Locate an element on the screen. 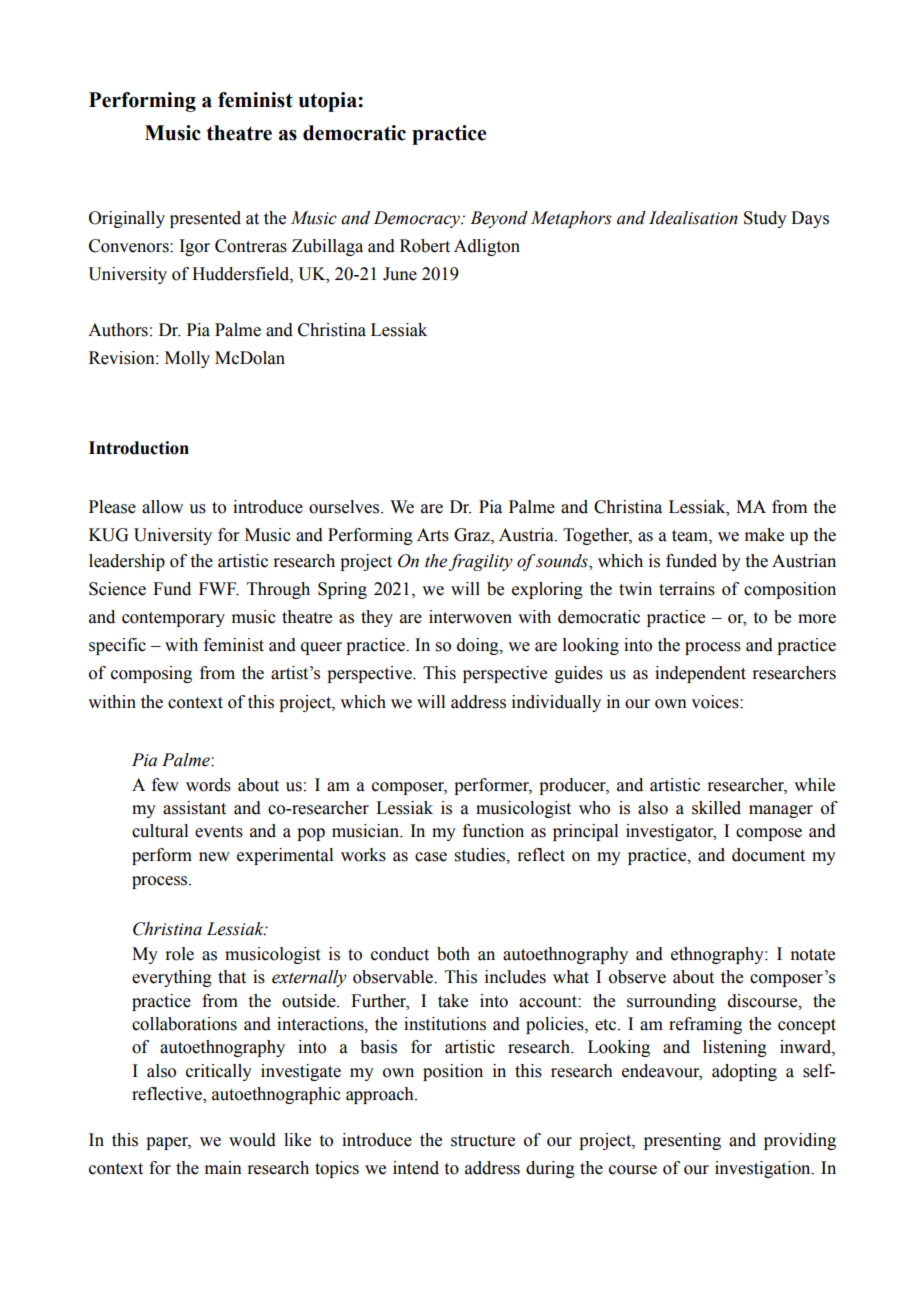 The height and width of the screenshot is (1308, 924). June is located at coordinates (400, 274).
